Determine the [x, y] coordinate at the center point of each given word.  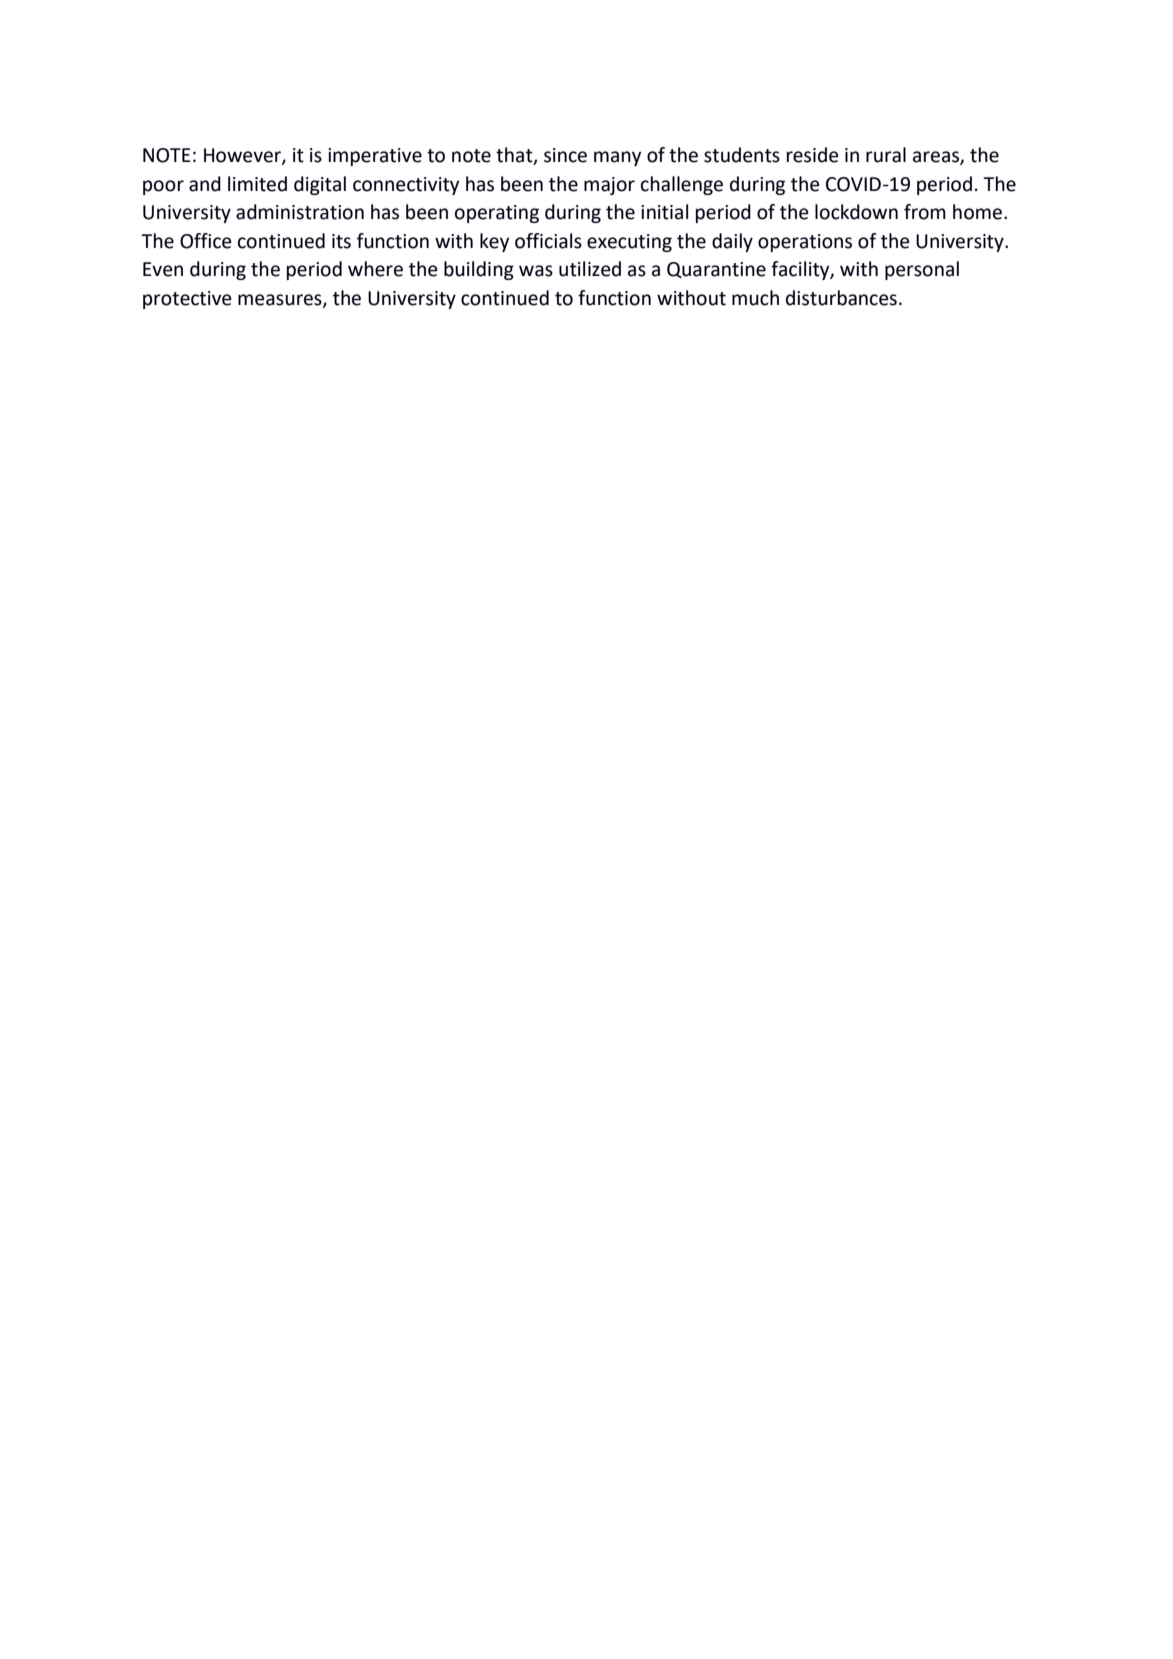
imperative [375, 157]
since [565, 155]
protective [187, 300]
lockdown [856, 212]
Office [206, 241]
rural [886, 155]
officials [548, 241]
